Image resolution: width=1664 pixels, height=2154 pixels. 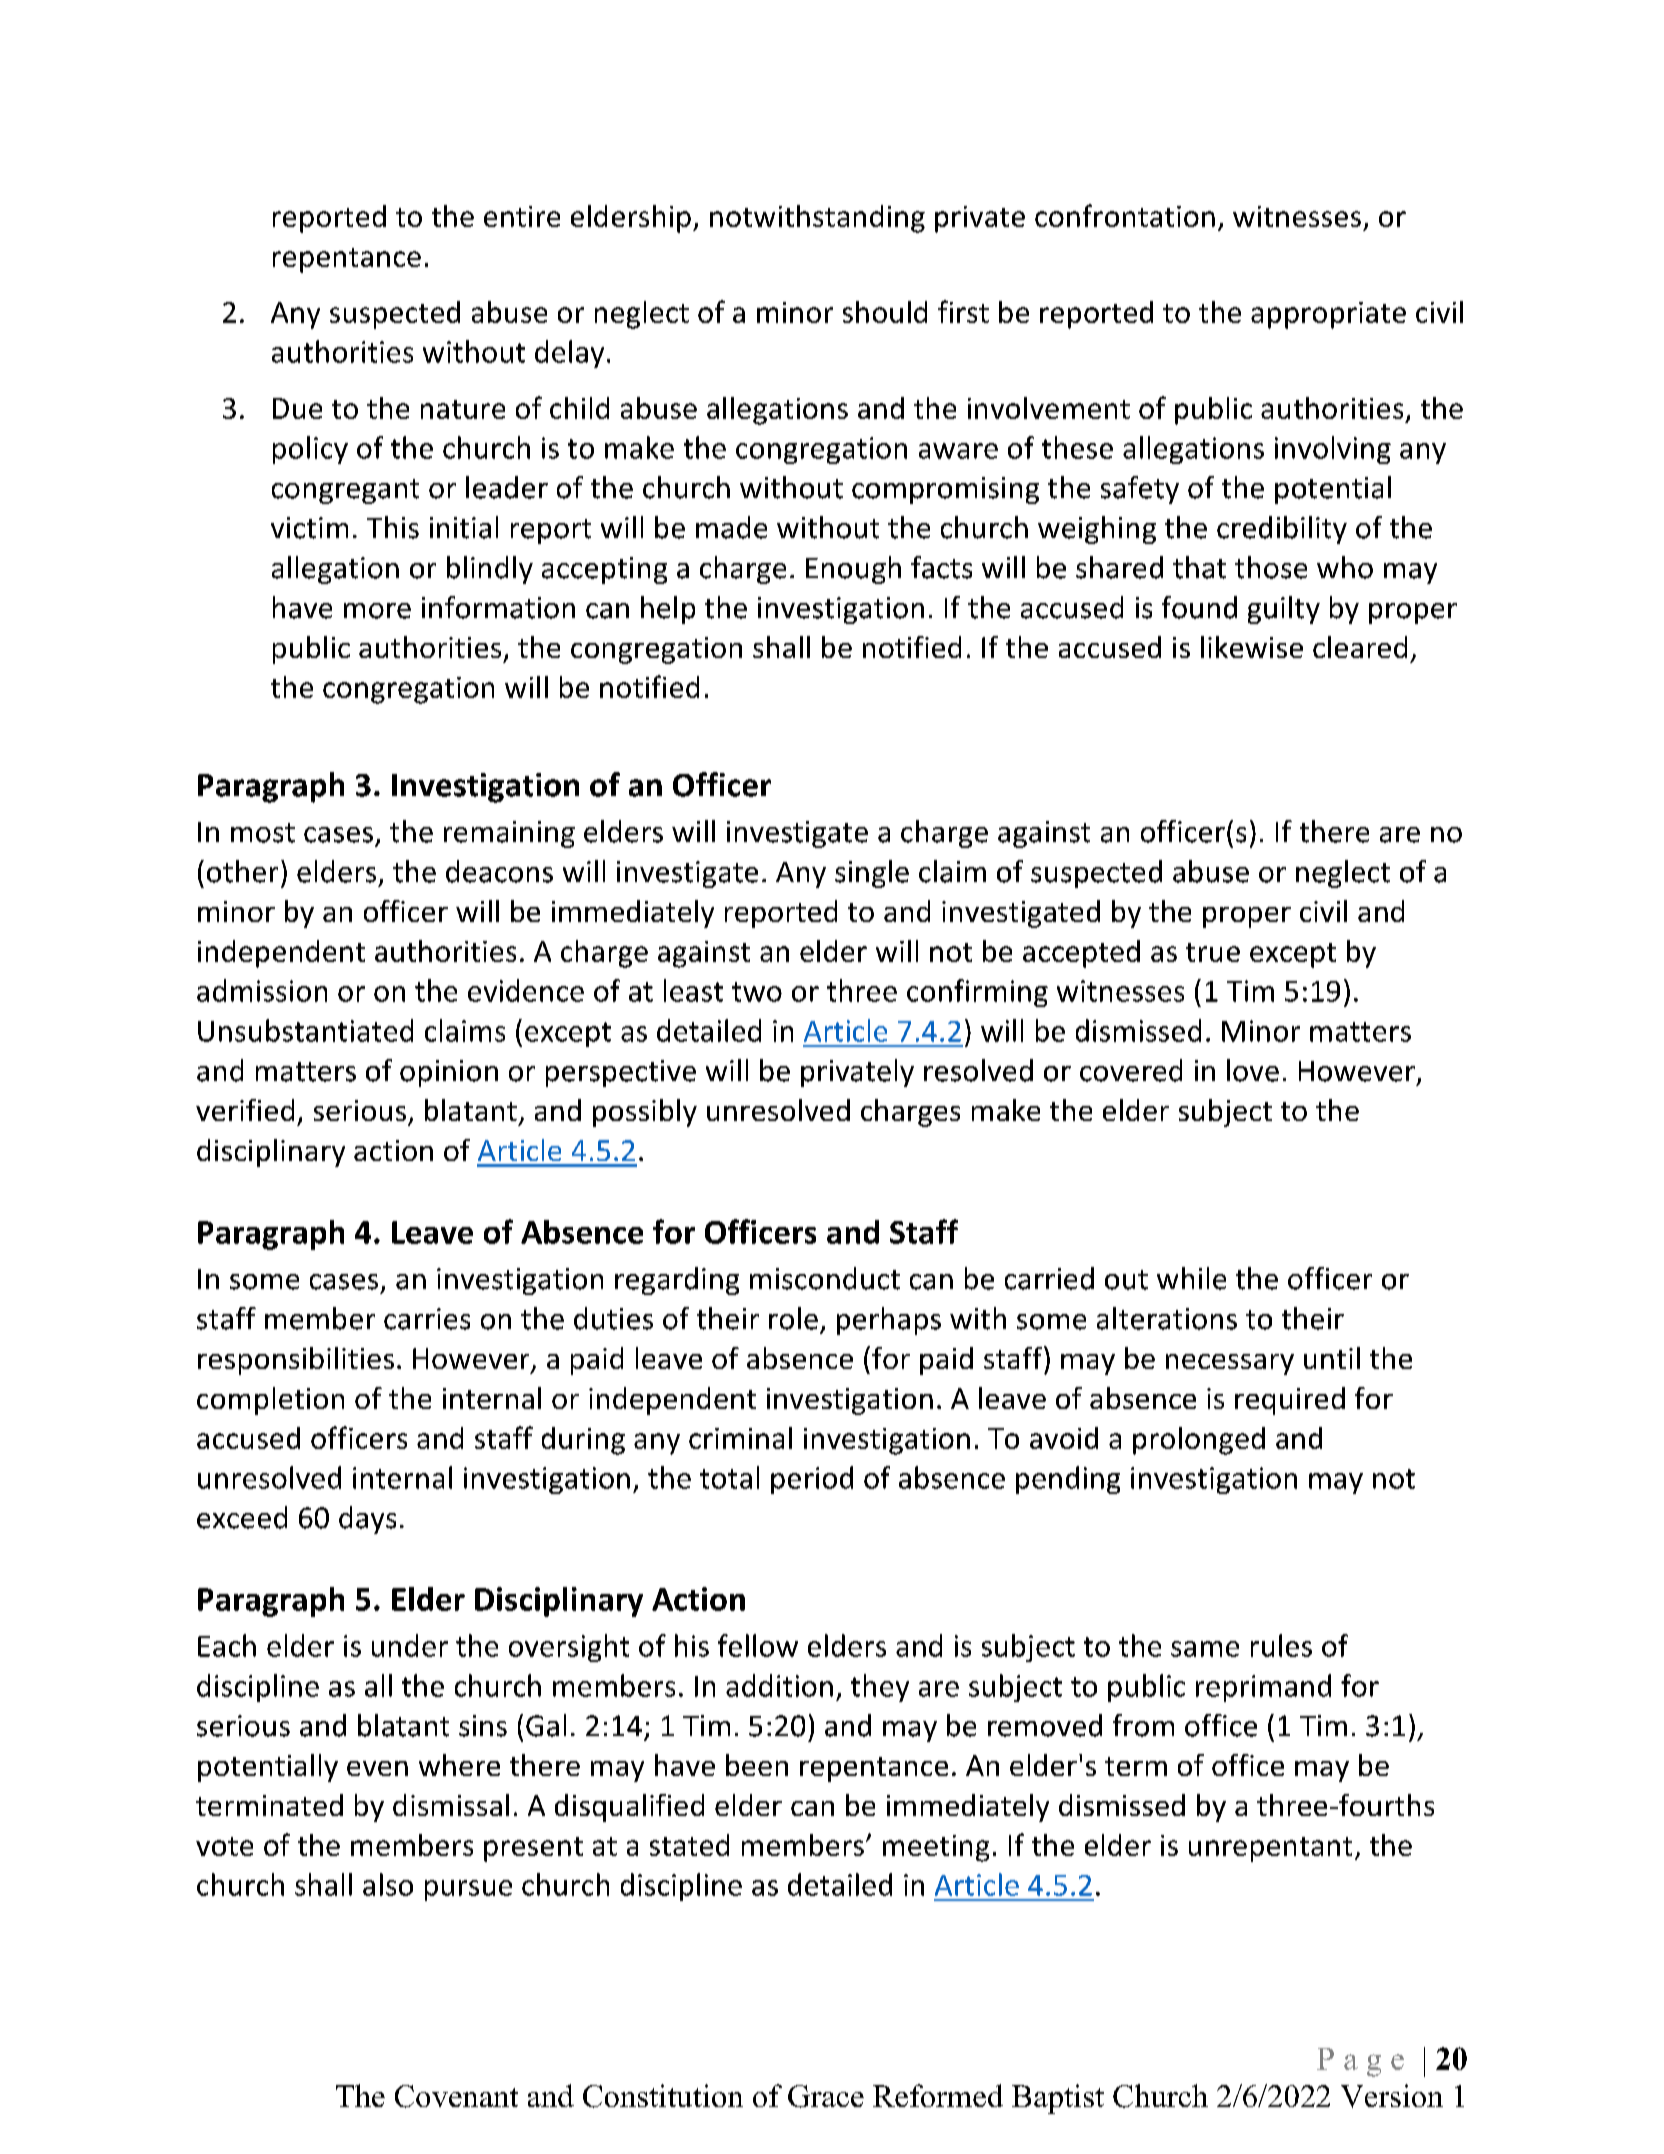 I want to click on more, so click(x=377, y=611).
